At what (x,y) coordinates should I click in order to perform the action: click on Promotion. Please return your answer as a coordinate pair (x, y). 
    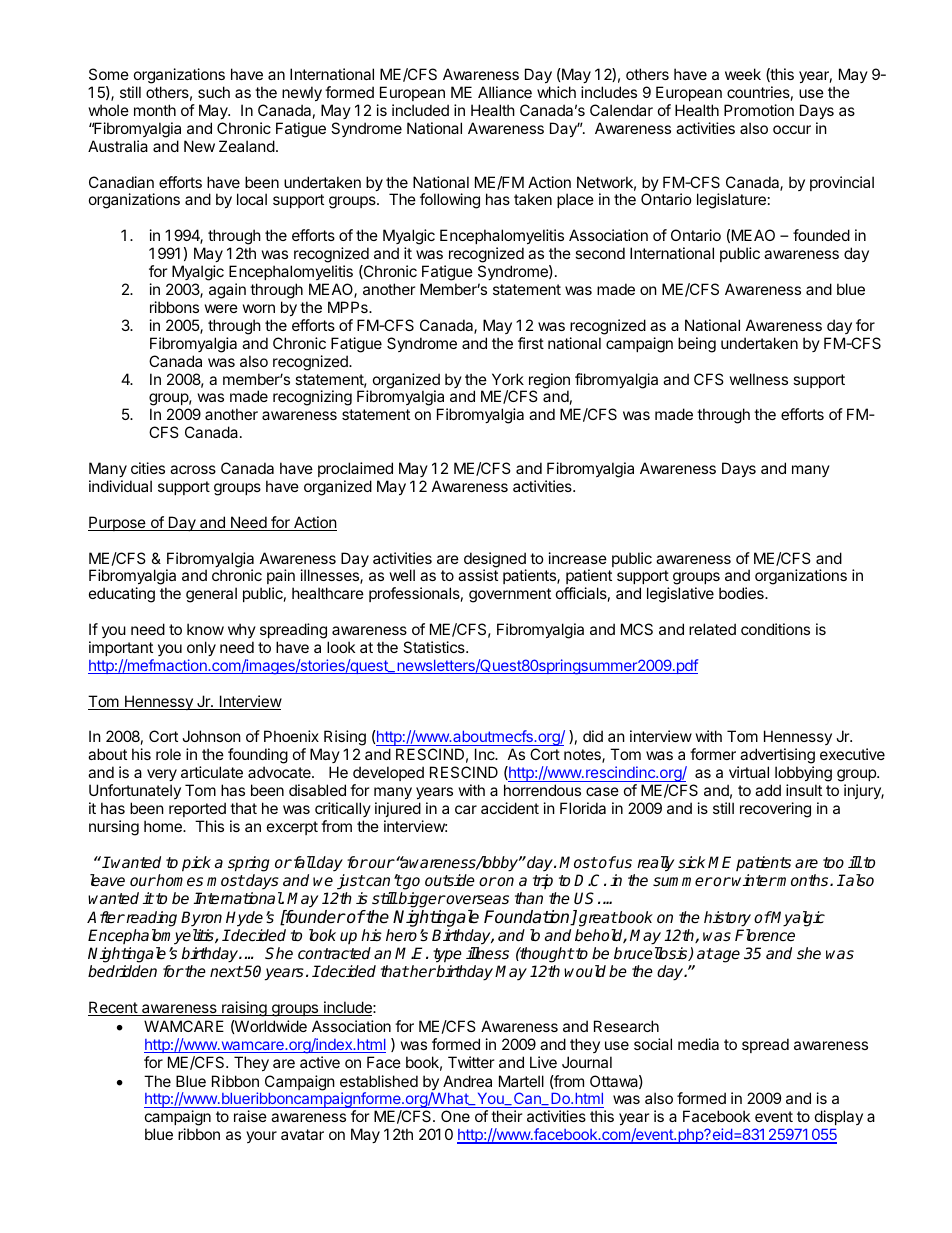
    Looking at the image, I should click on (759, 110).
